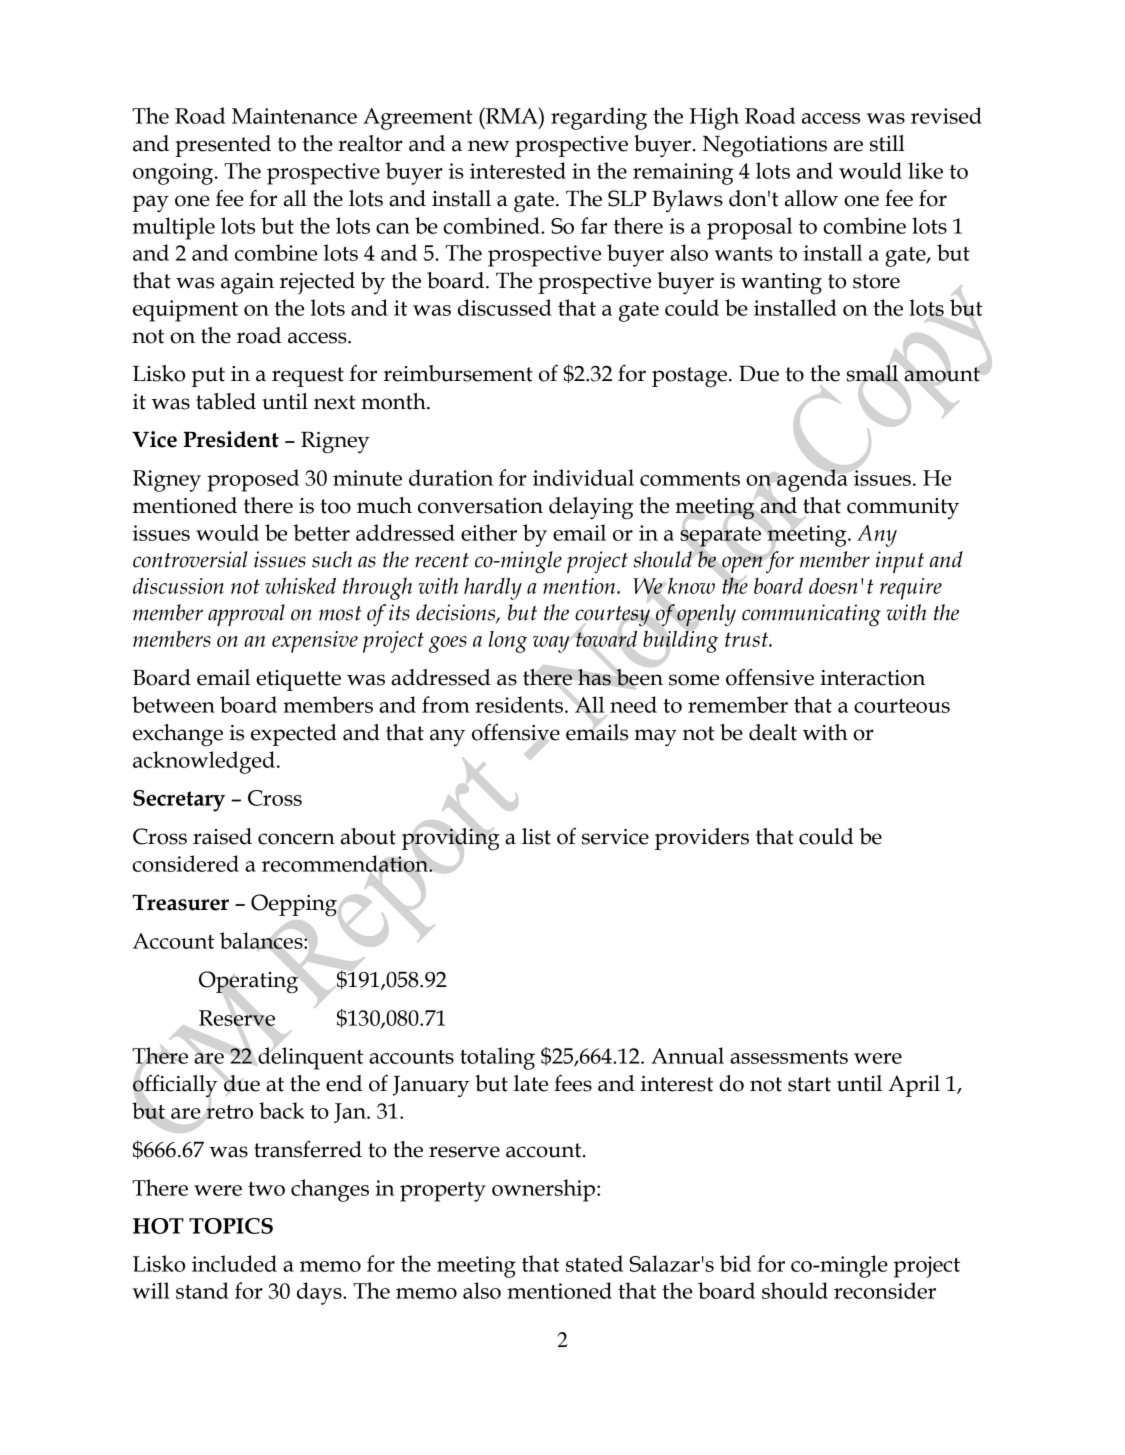  What do you see at coordinates (223, 146) in the screenshot?
I see `presented` at bounding box center [223, 146].
